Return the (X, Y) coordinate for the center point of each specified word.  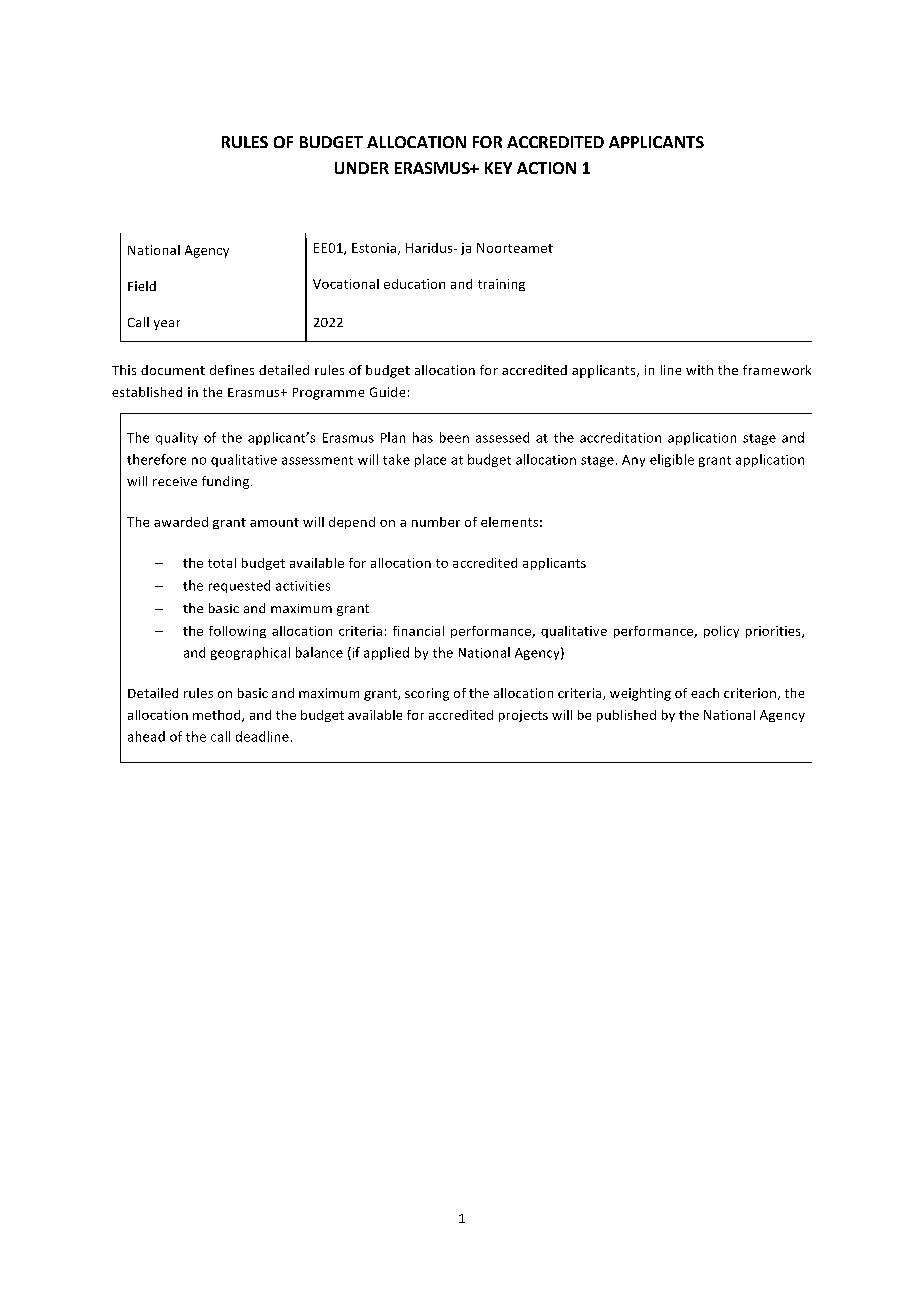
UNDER (362, 168)
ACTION (546, 168)
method (218, 716)
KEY (498, 168)
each (705, 693)
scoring (427, 694)
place (430, 460)
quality (177, 438)
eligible (672, 460)
